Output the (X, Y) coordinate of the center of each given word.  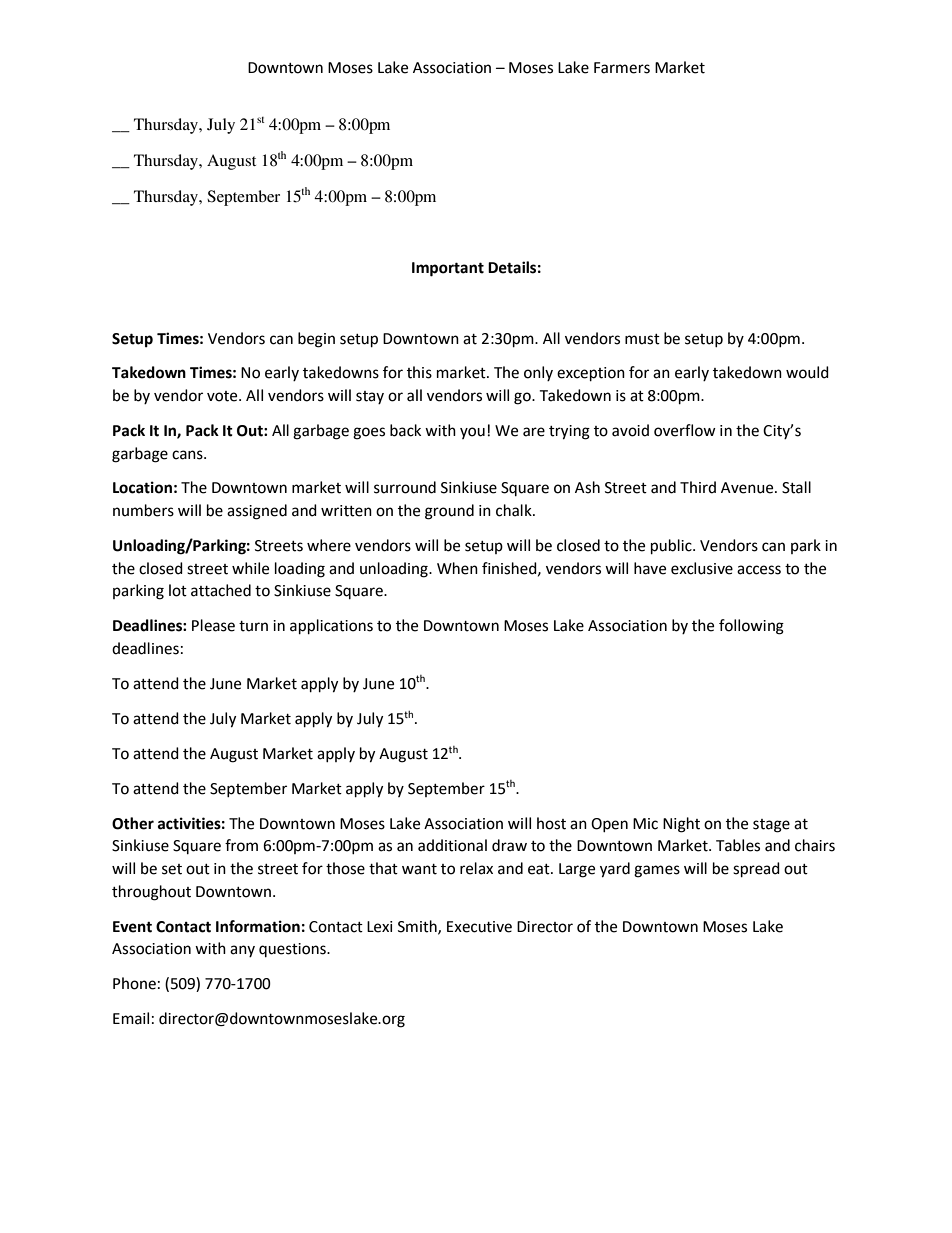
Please (213, 625)
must (642, 339)
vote (223, 396)
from (241, 845)
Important (448, 269)
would (807, 372)
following (751, 627)
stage (771, 826)
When (457, 568)
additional (452, 845)
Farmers (622, 68)
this (419, 372)
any (242, 951)
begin (316, 340)
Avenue (748, 488)
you (472, 433)
